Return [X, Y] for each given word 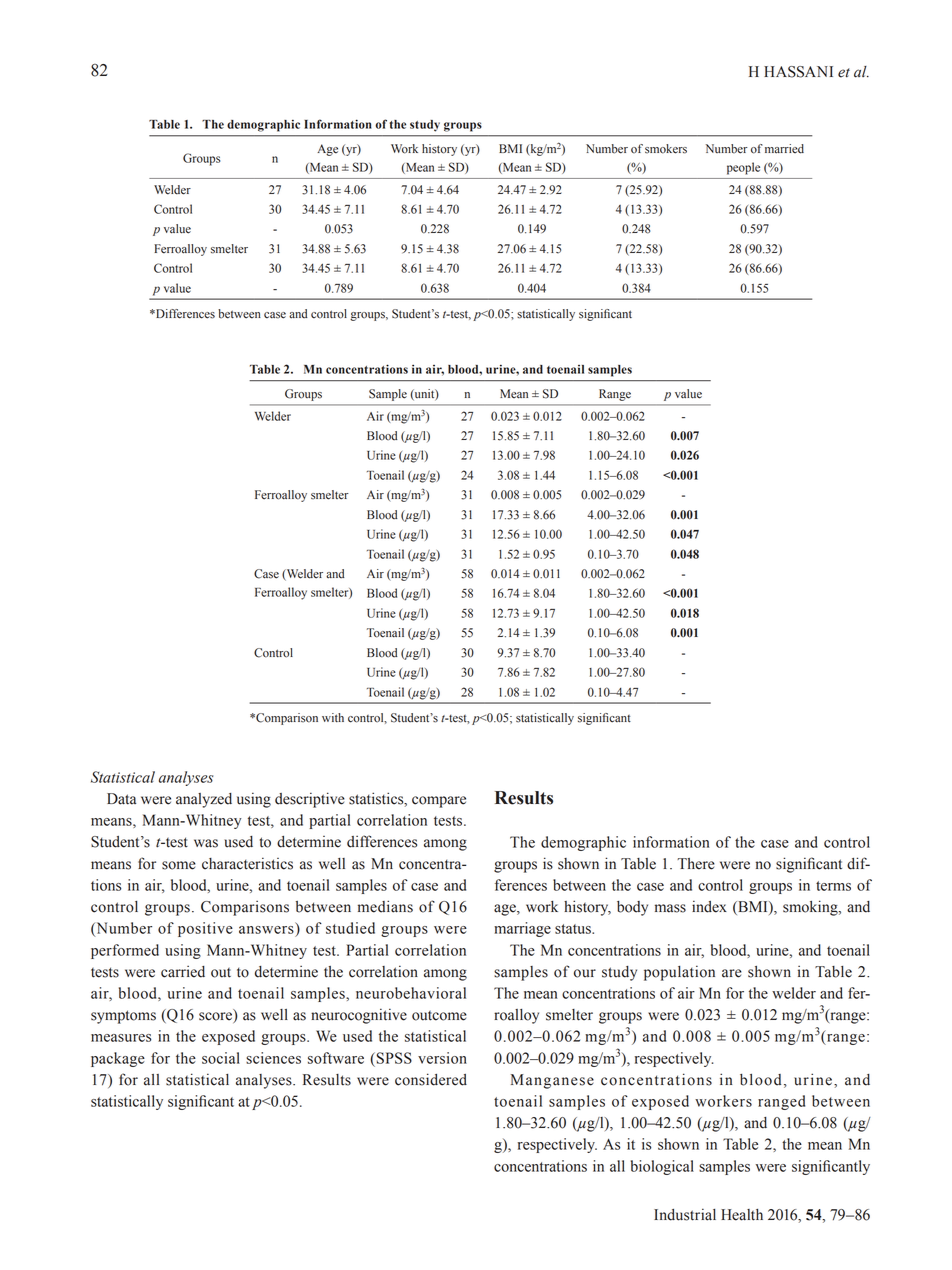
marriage [522, 929]
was [206, 843]
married [784, 149]
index [709, 906]
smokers [666, 149]
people [743, 168]
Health [742, 1215]
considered [431, 1079]
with [333, 717]
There [696, 864]
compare [439, 802]
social [221, 1058]
